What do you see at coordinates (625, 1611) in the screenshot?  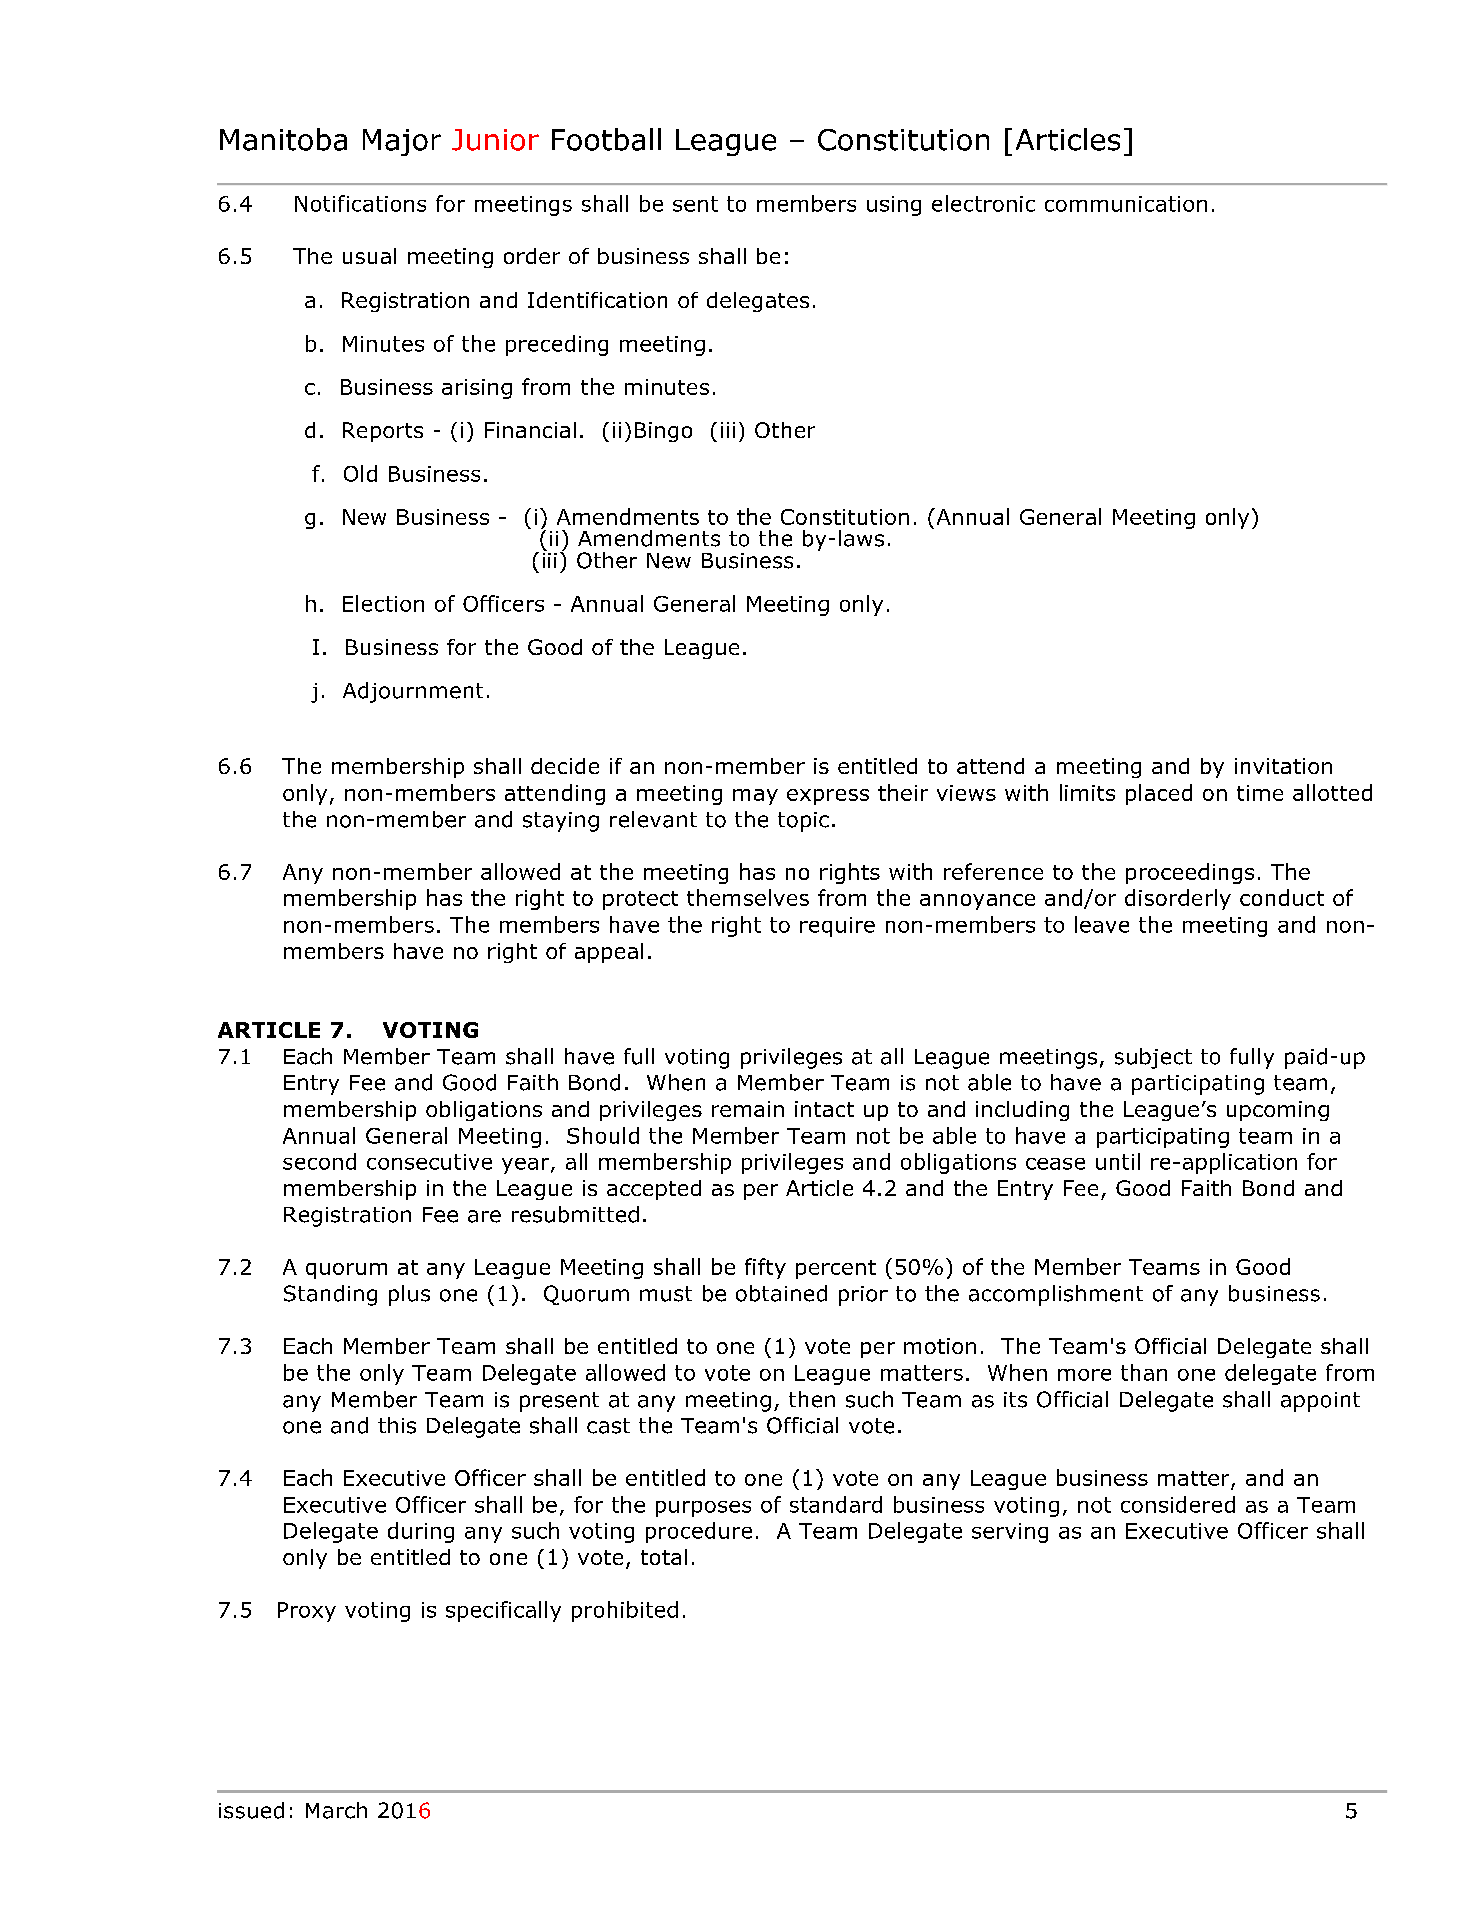 I see `prohibited` at bounding box center [625, 1611].
